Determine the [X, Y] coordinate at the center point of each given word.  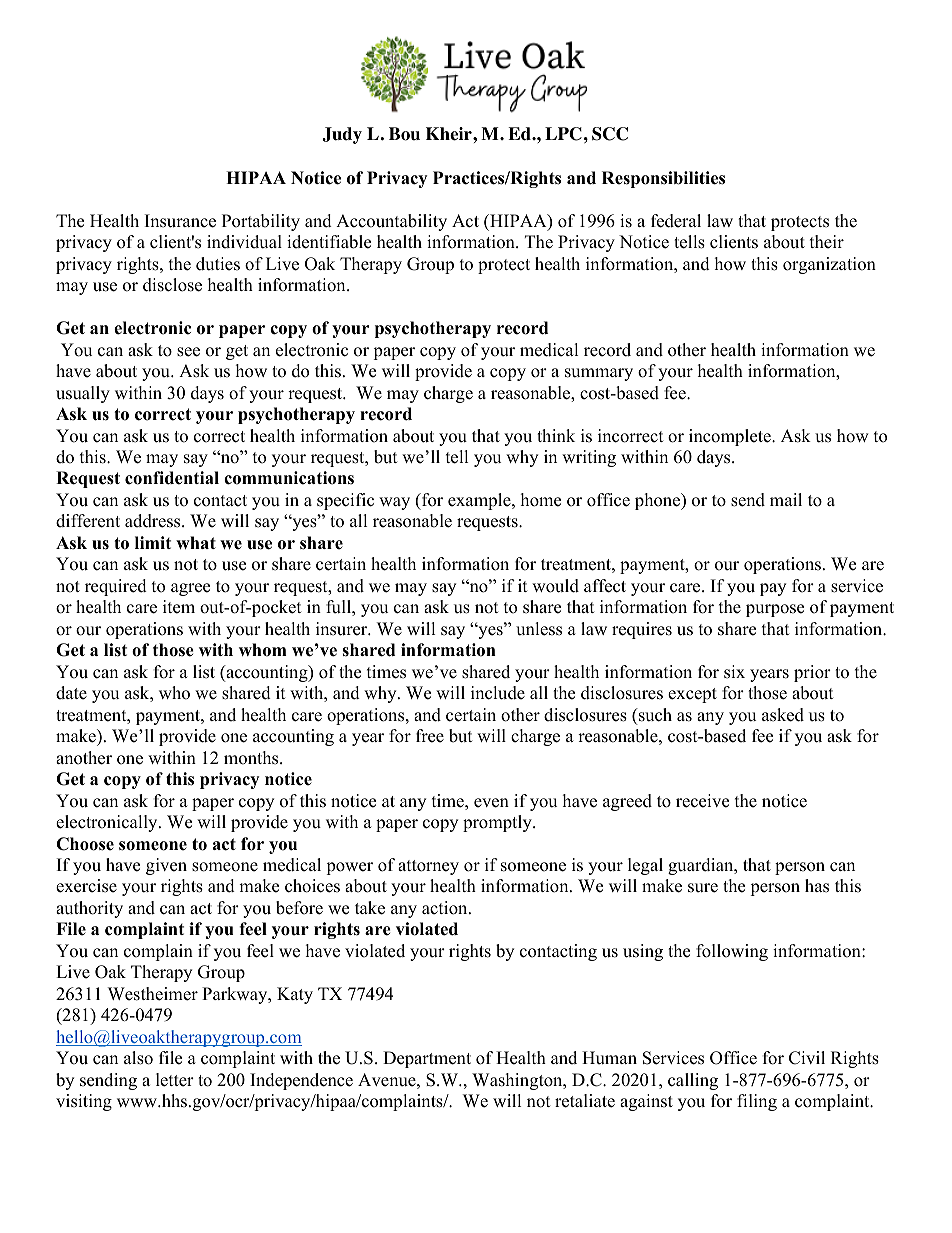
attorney [428, 867]
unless [539, 629]
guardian [702, 866]
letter [175, 1080]
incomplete [731, 437]
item [179, 607]
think [556, 435]
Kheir [450, 134]
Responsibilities [663, 179]
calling [693, 1081]
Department [427, 1059]
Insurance [180, 221]
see [188, 352]
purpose [775, 610]
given [166, 866]
